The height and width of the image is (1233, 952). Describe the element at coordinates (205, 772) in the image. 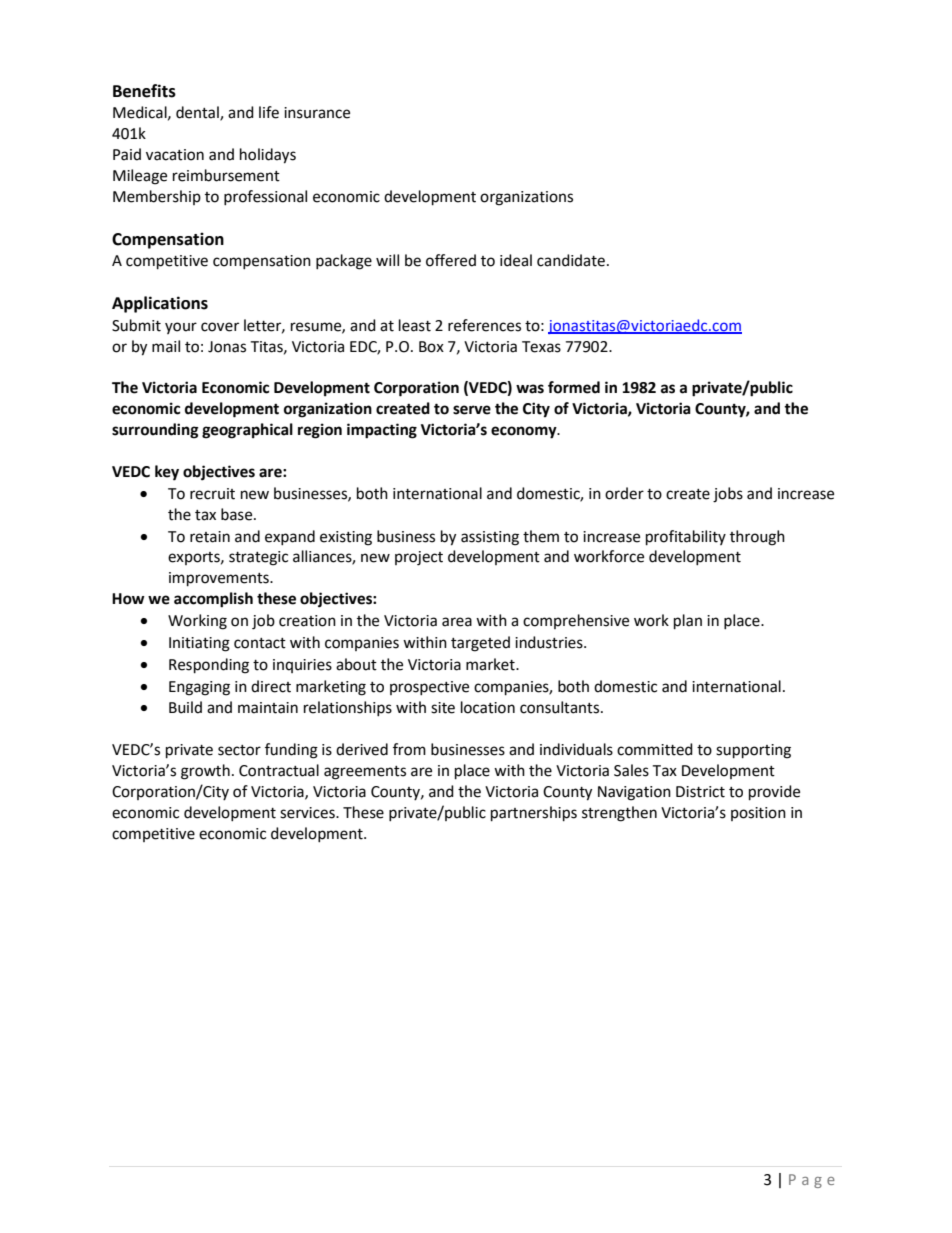

I see `growth` at that location.
